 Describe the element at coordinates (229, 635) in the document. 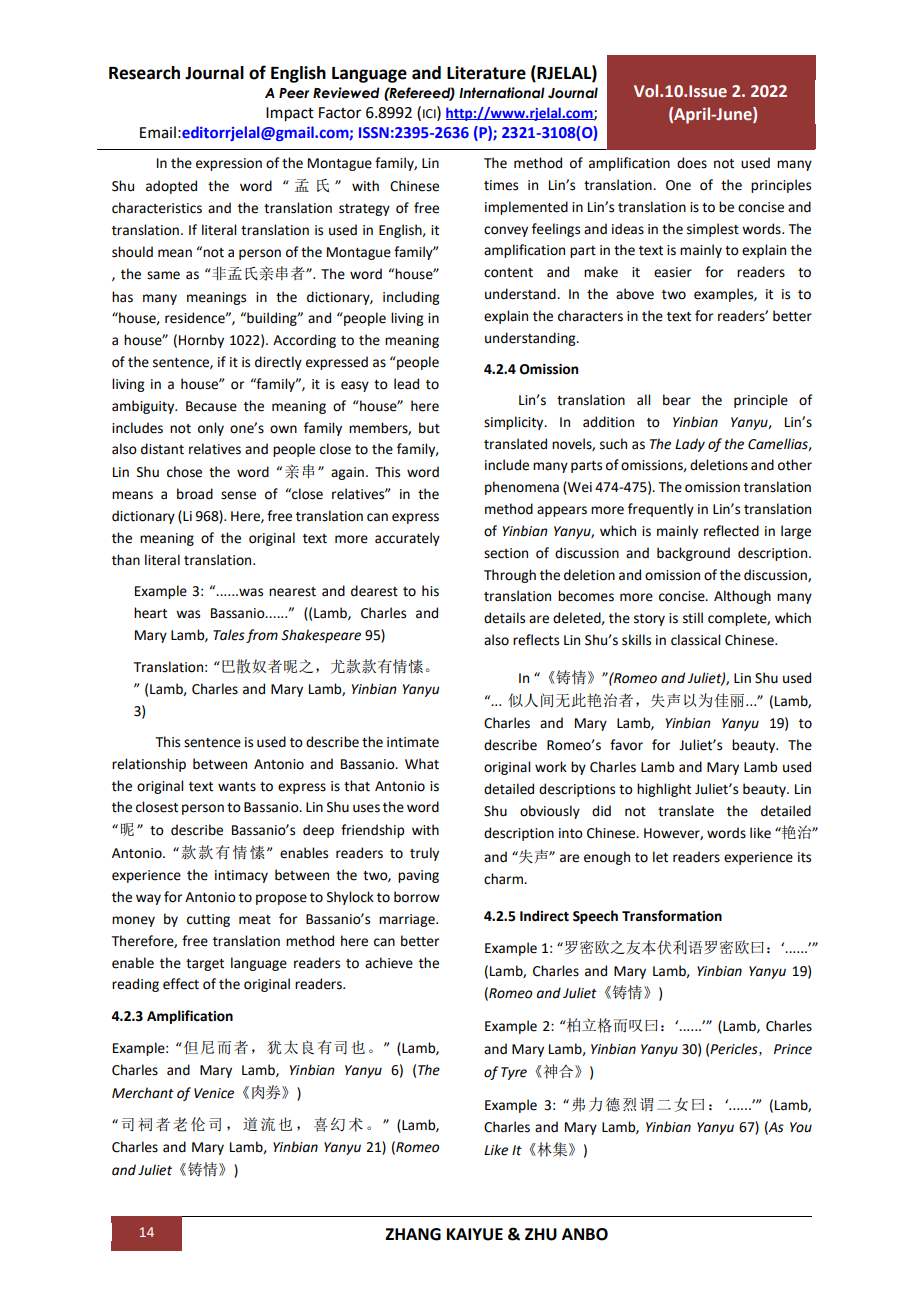

I see `Tales` at that location.
